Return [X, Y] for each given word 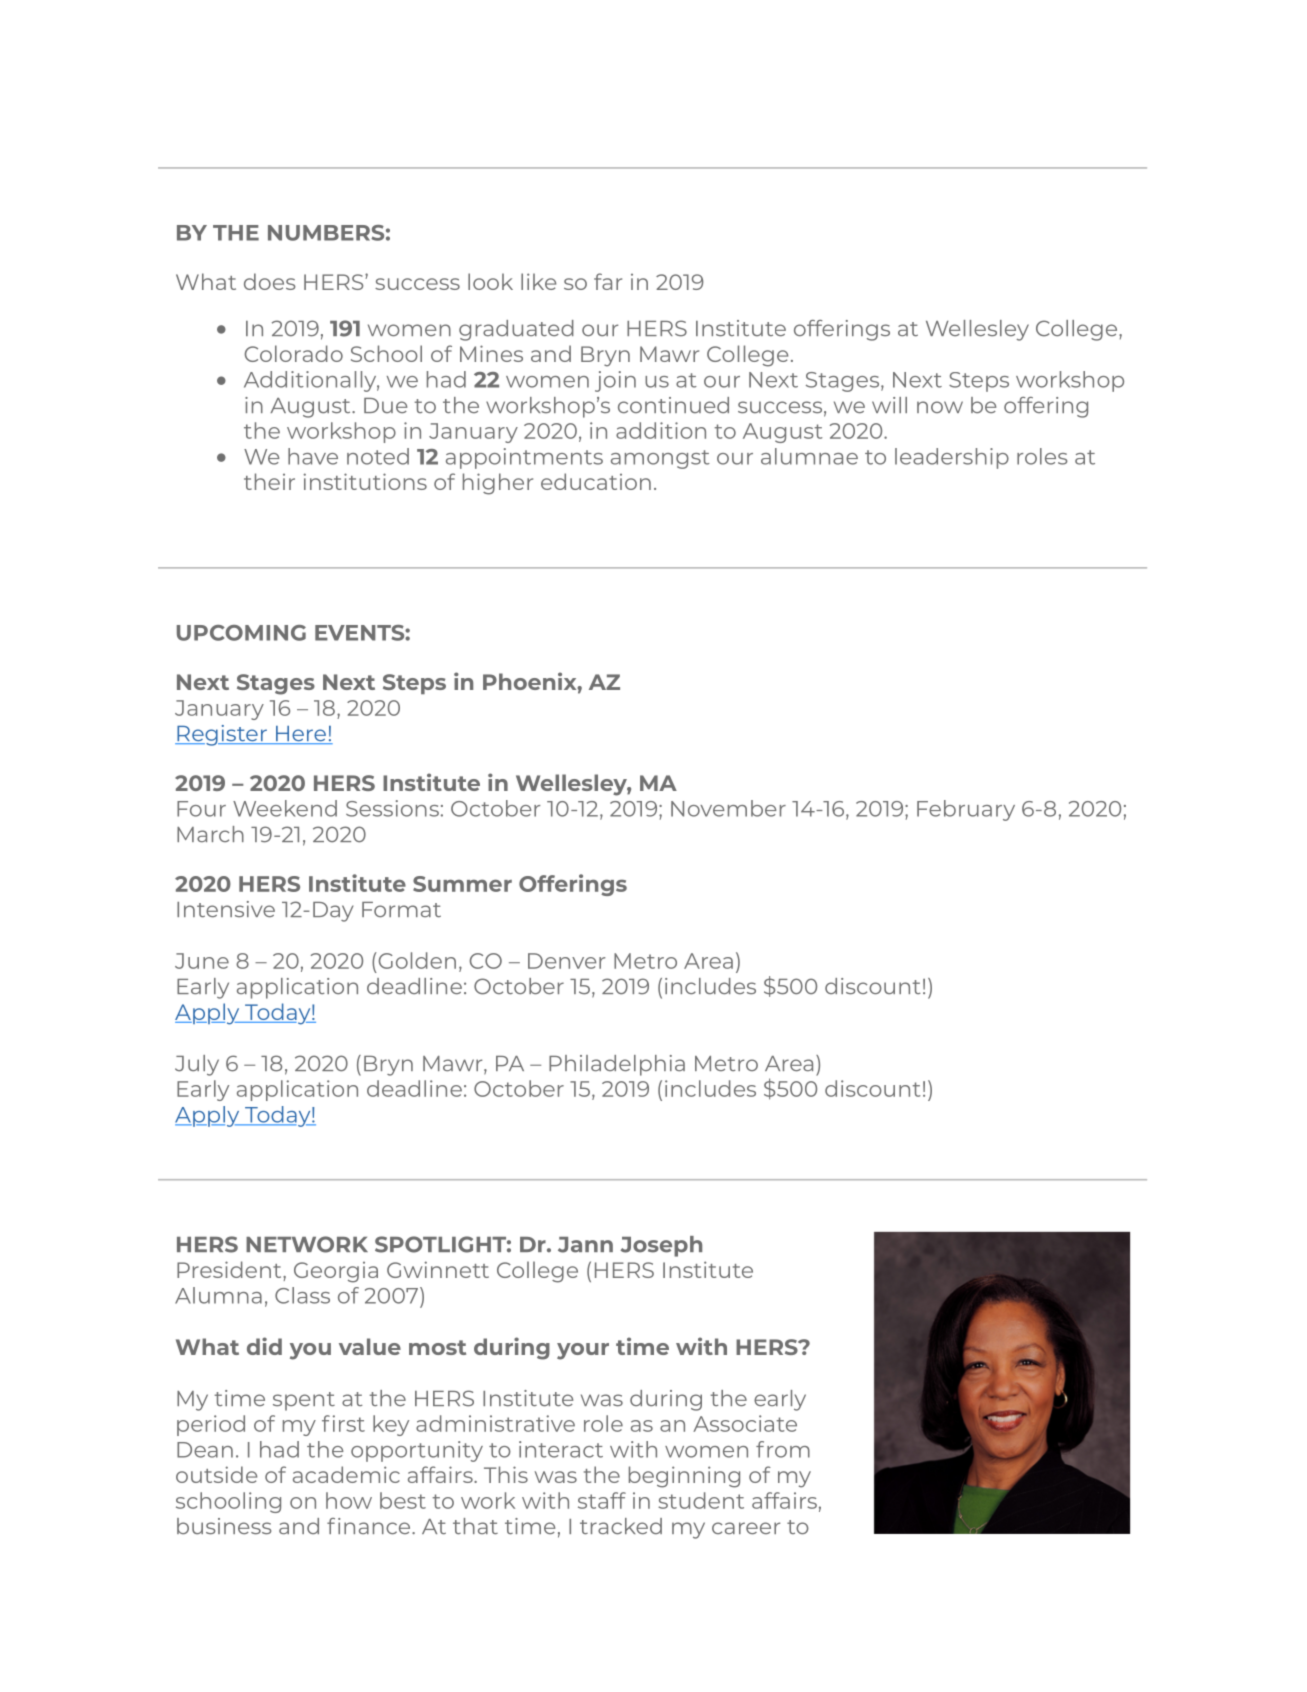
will [889, 405]
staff [602, 1500]
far [608, 281]
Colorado [294, 353]
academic [346, 1474]
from [783, 1449]
